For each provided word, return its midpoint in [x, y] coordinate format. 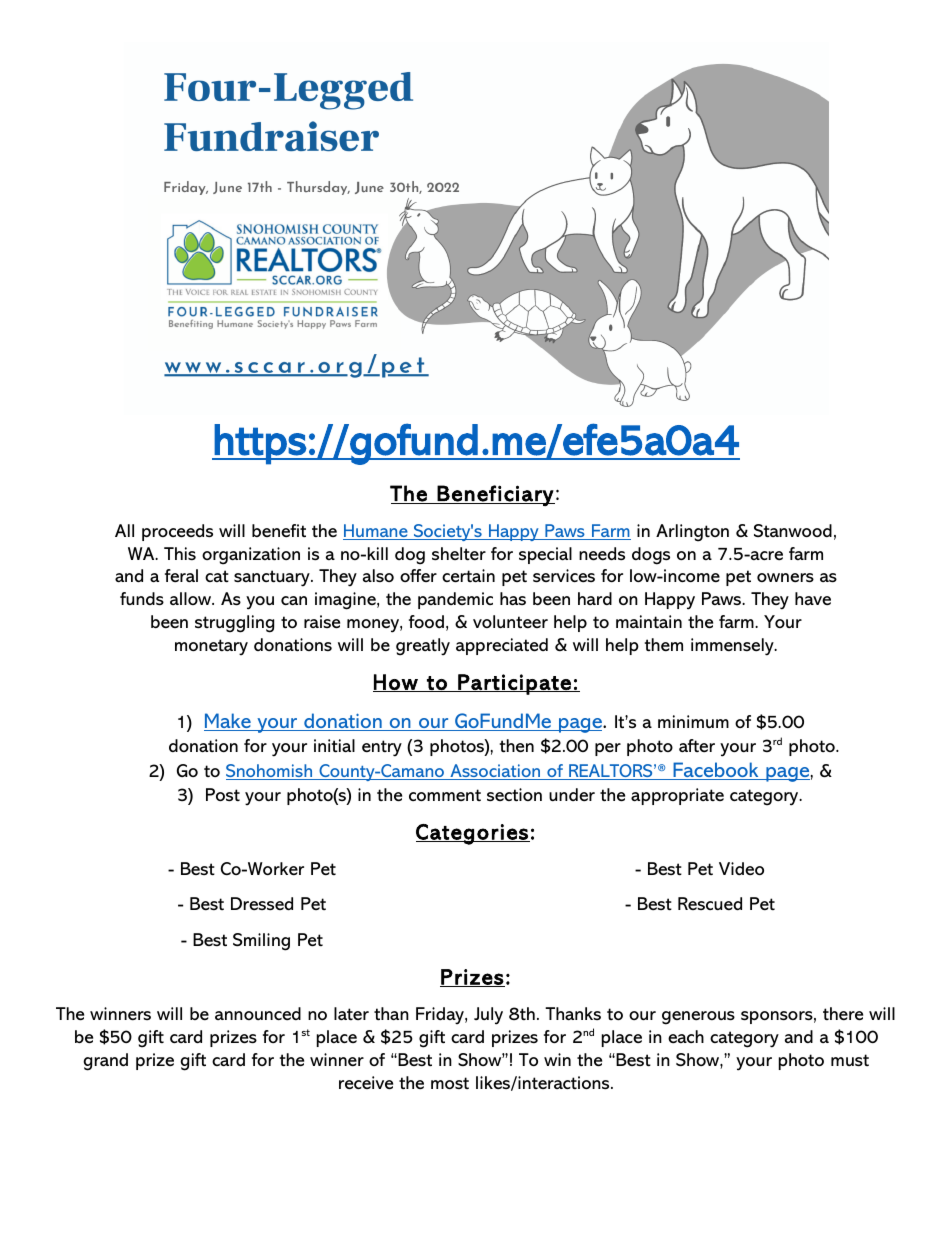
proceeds [177, 532]
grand [105, 1062]
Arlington [692, 533]
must [850, 1060]
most [450, 1083]
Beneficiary [495, 495]
